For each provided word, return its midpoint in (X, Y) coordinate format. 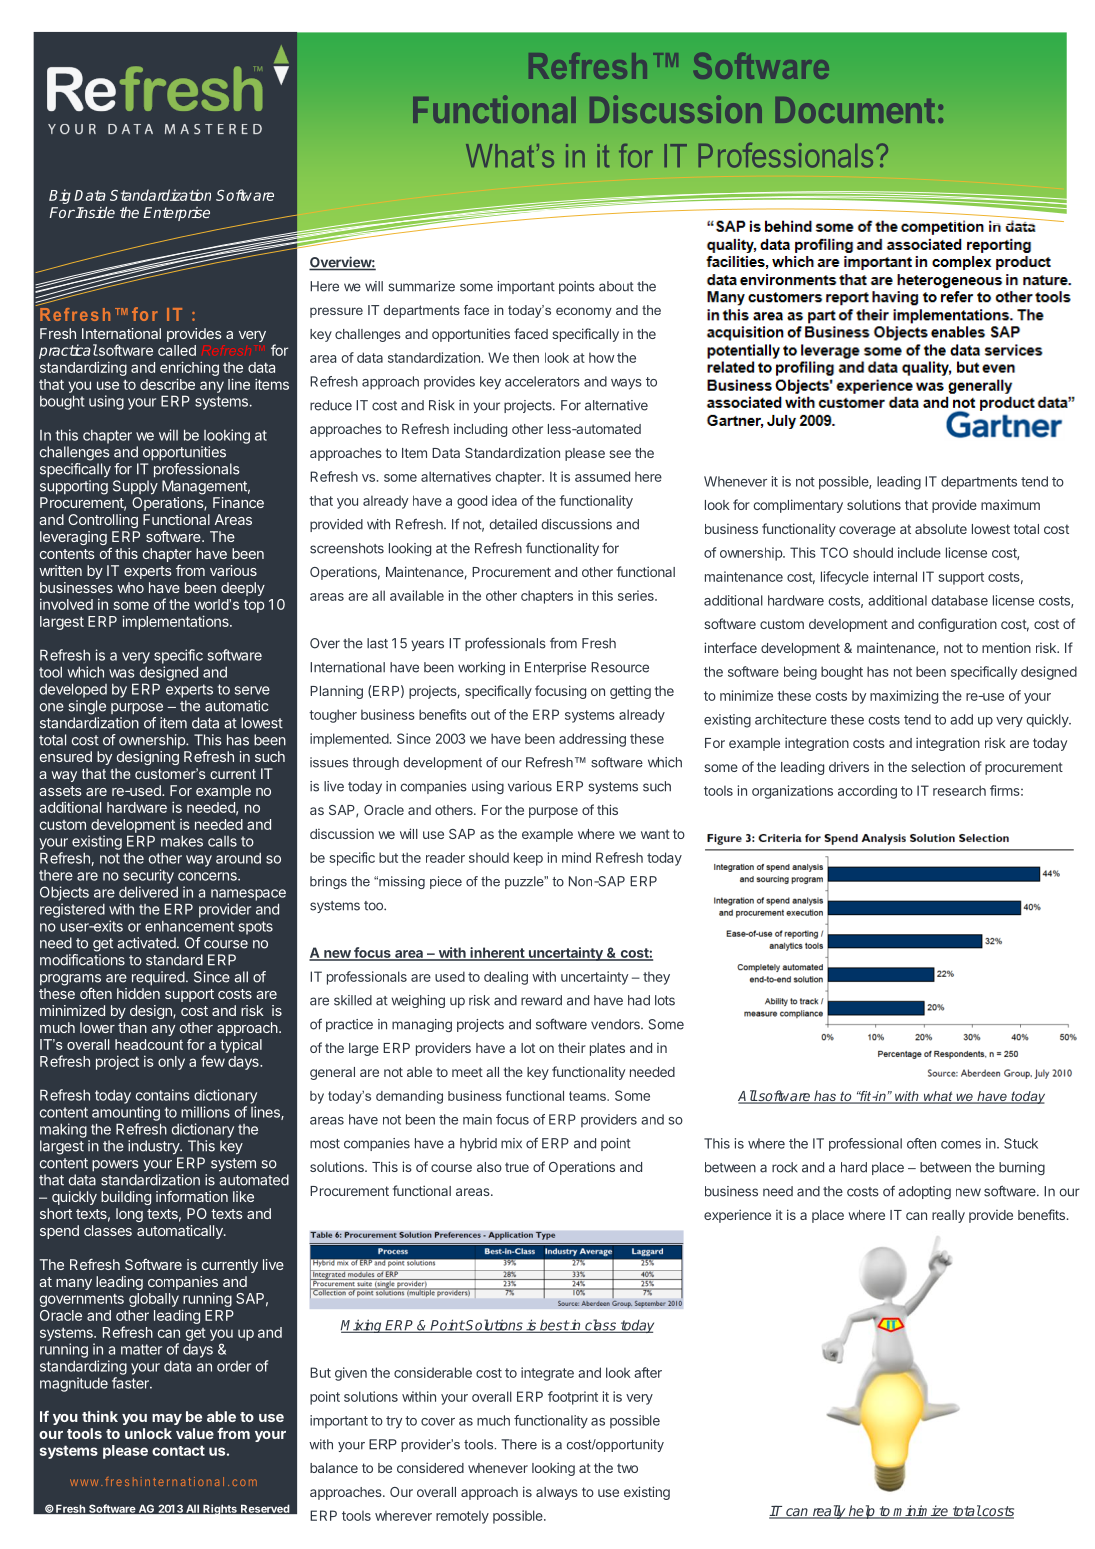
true (517, 1167)
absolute (941, 529)
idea (504, 500)
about (616, 286)
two (627, 1468)
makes (182, 841)
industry (154, 1147)
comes (961, 1145)
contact (178, 1450)
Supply (135, 487)
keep (528, 859)
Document (855, 110)
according (867, 792)
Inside (94, 212)
